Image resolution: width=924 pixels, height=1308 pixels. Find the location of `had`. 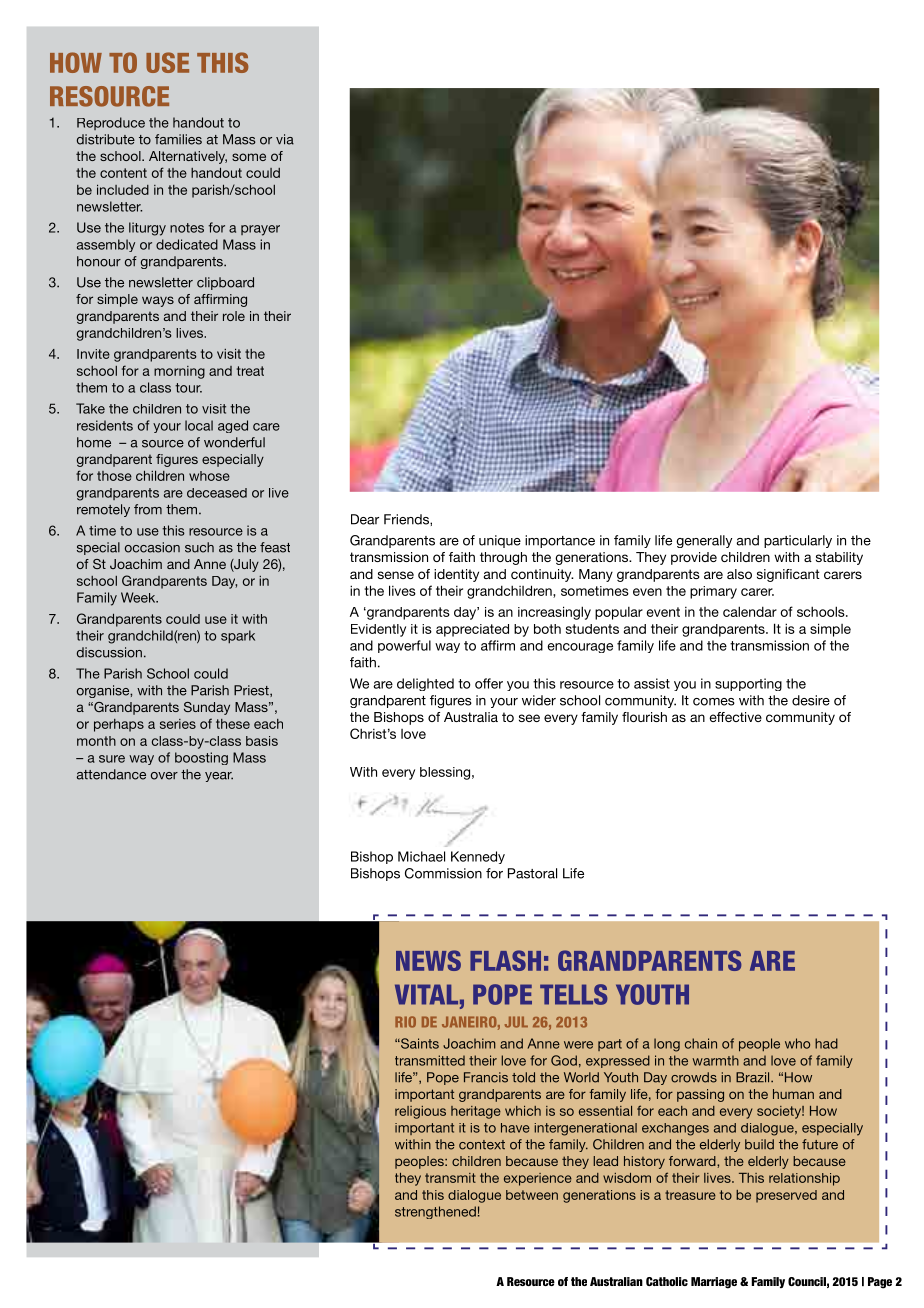

had is located at coordinates (826, 1043).
